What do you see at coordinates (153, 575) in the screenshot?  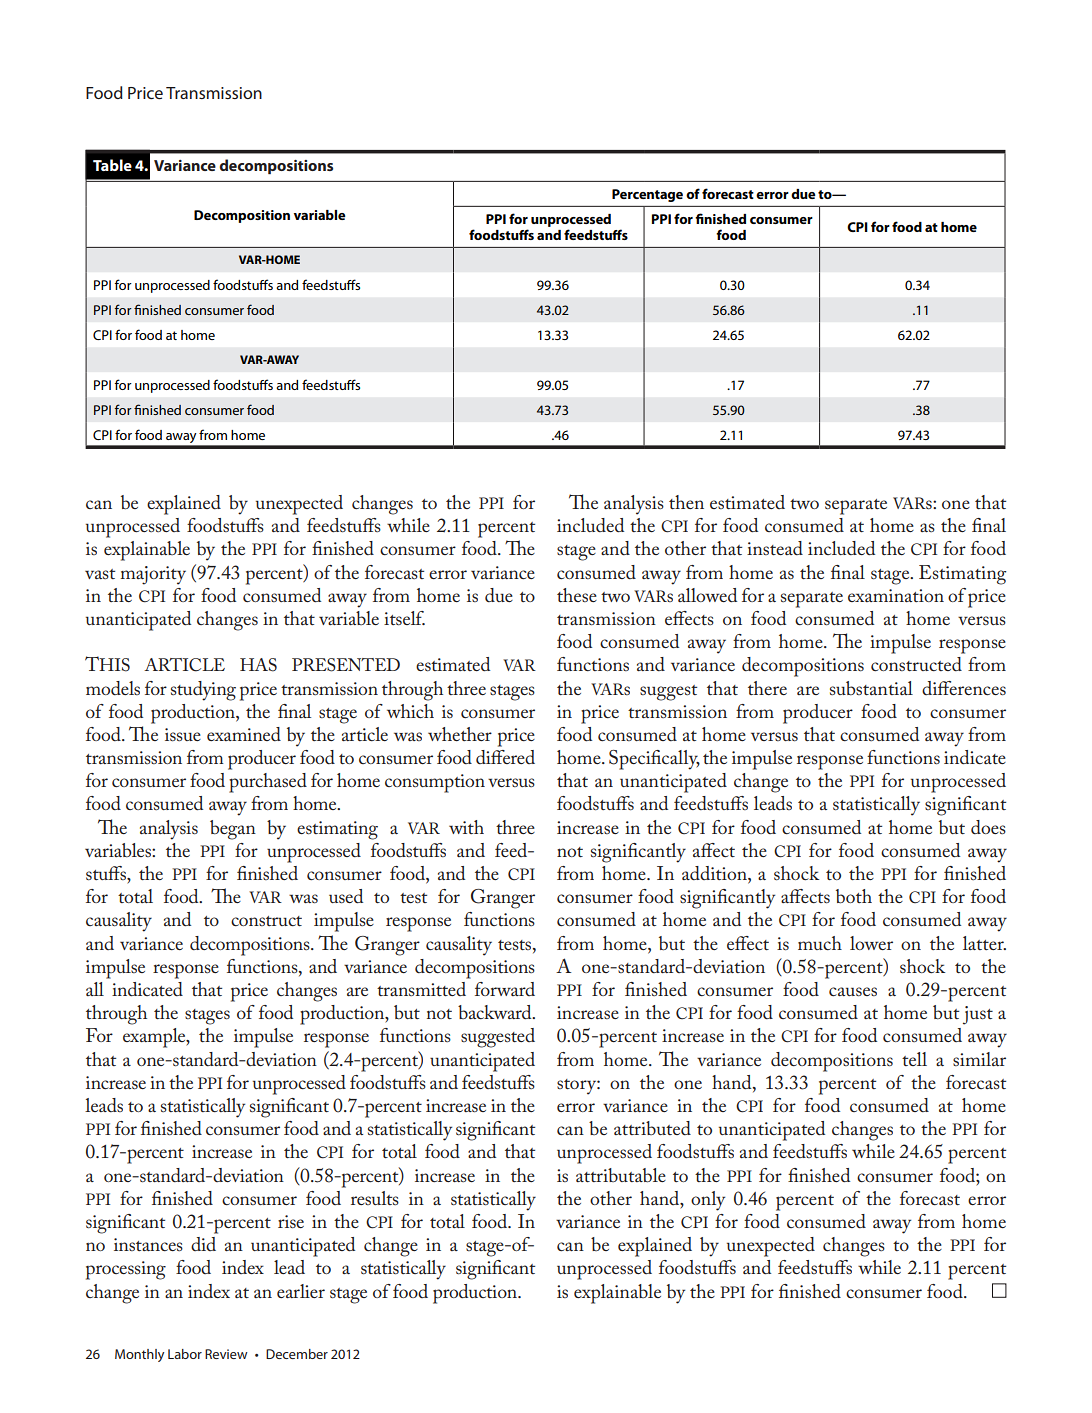 I see `majority` at bounding box center [153, 575].
